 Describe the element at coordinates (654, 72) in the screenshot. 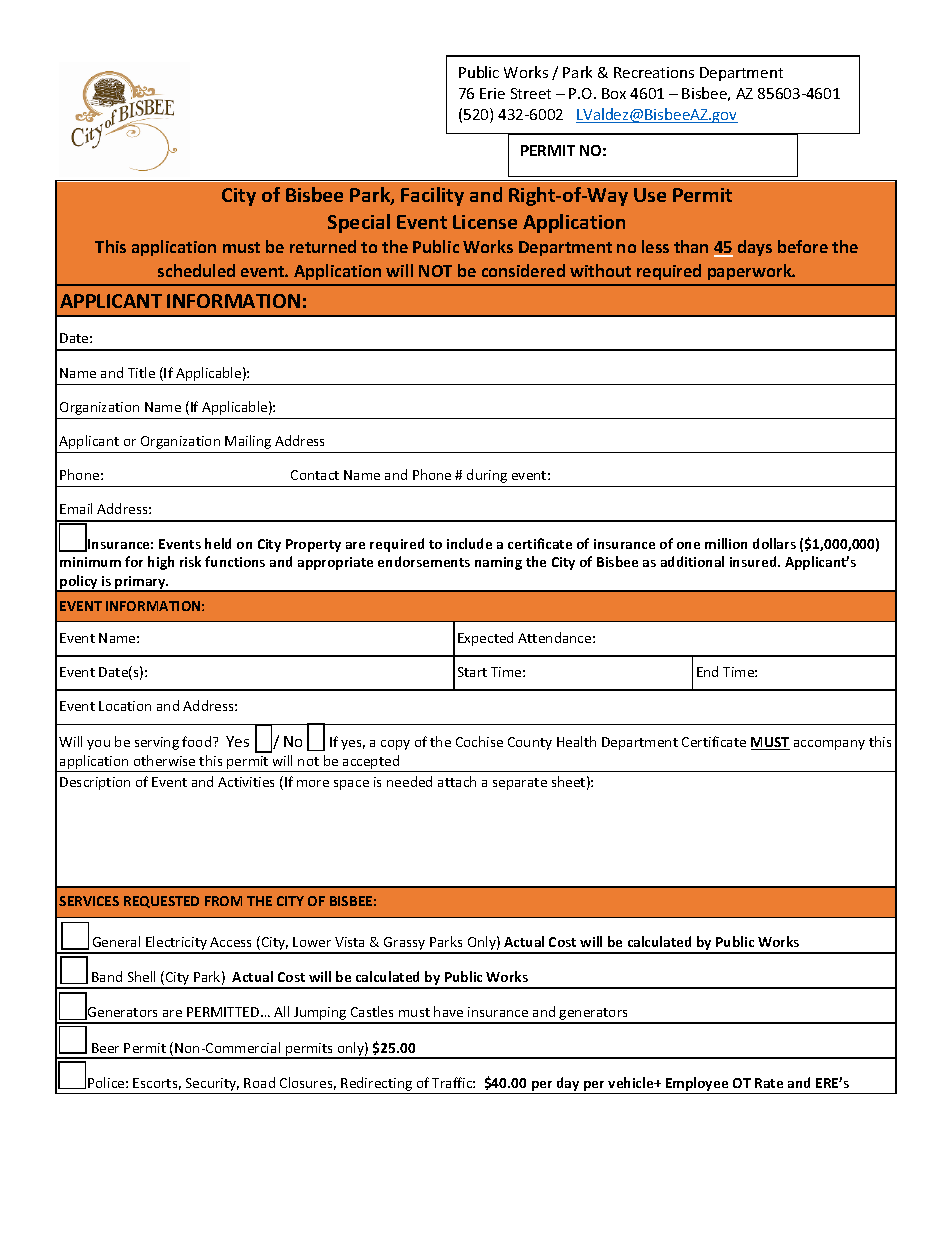

I see `Recreations` at that location.
